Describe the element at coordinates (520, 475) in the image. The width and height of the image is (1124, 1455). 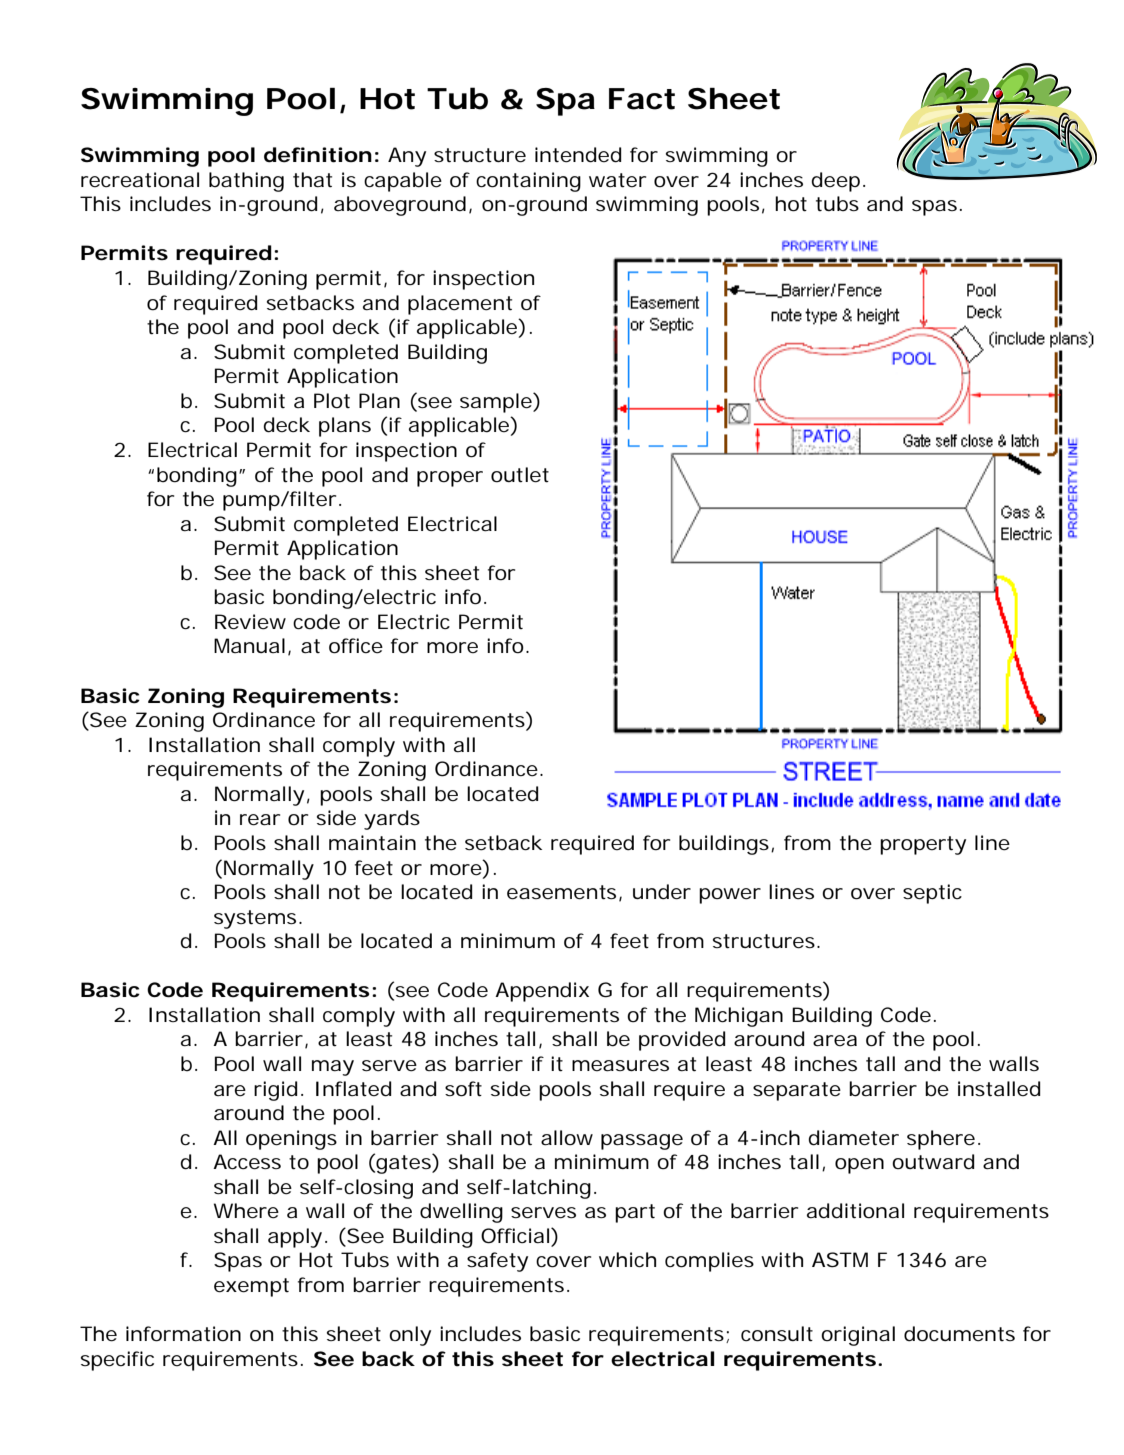
I see `outlet` at that location.
